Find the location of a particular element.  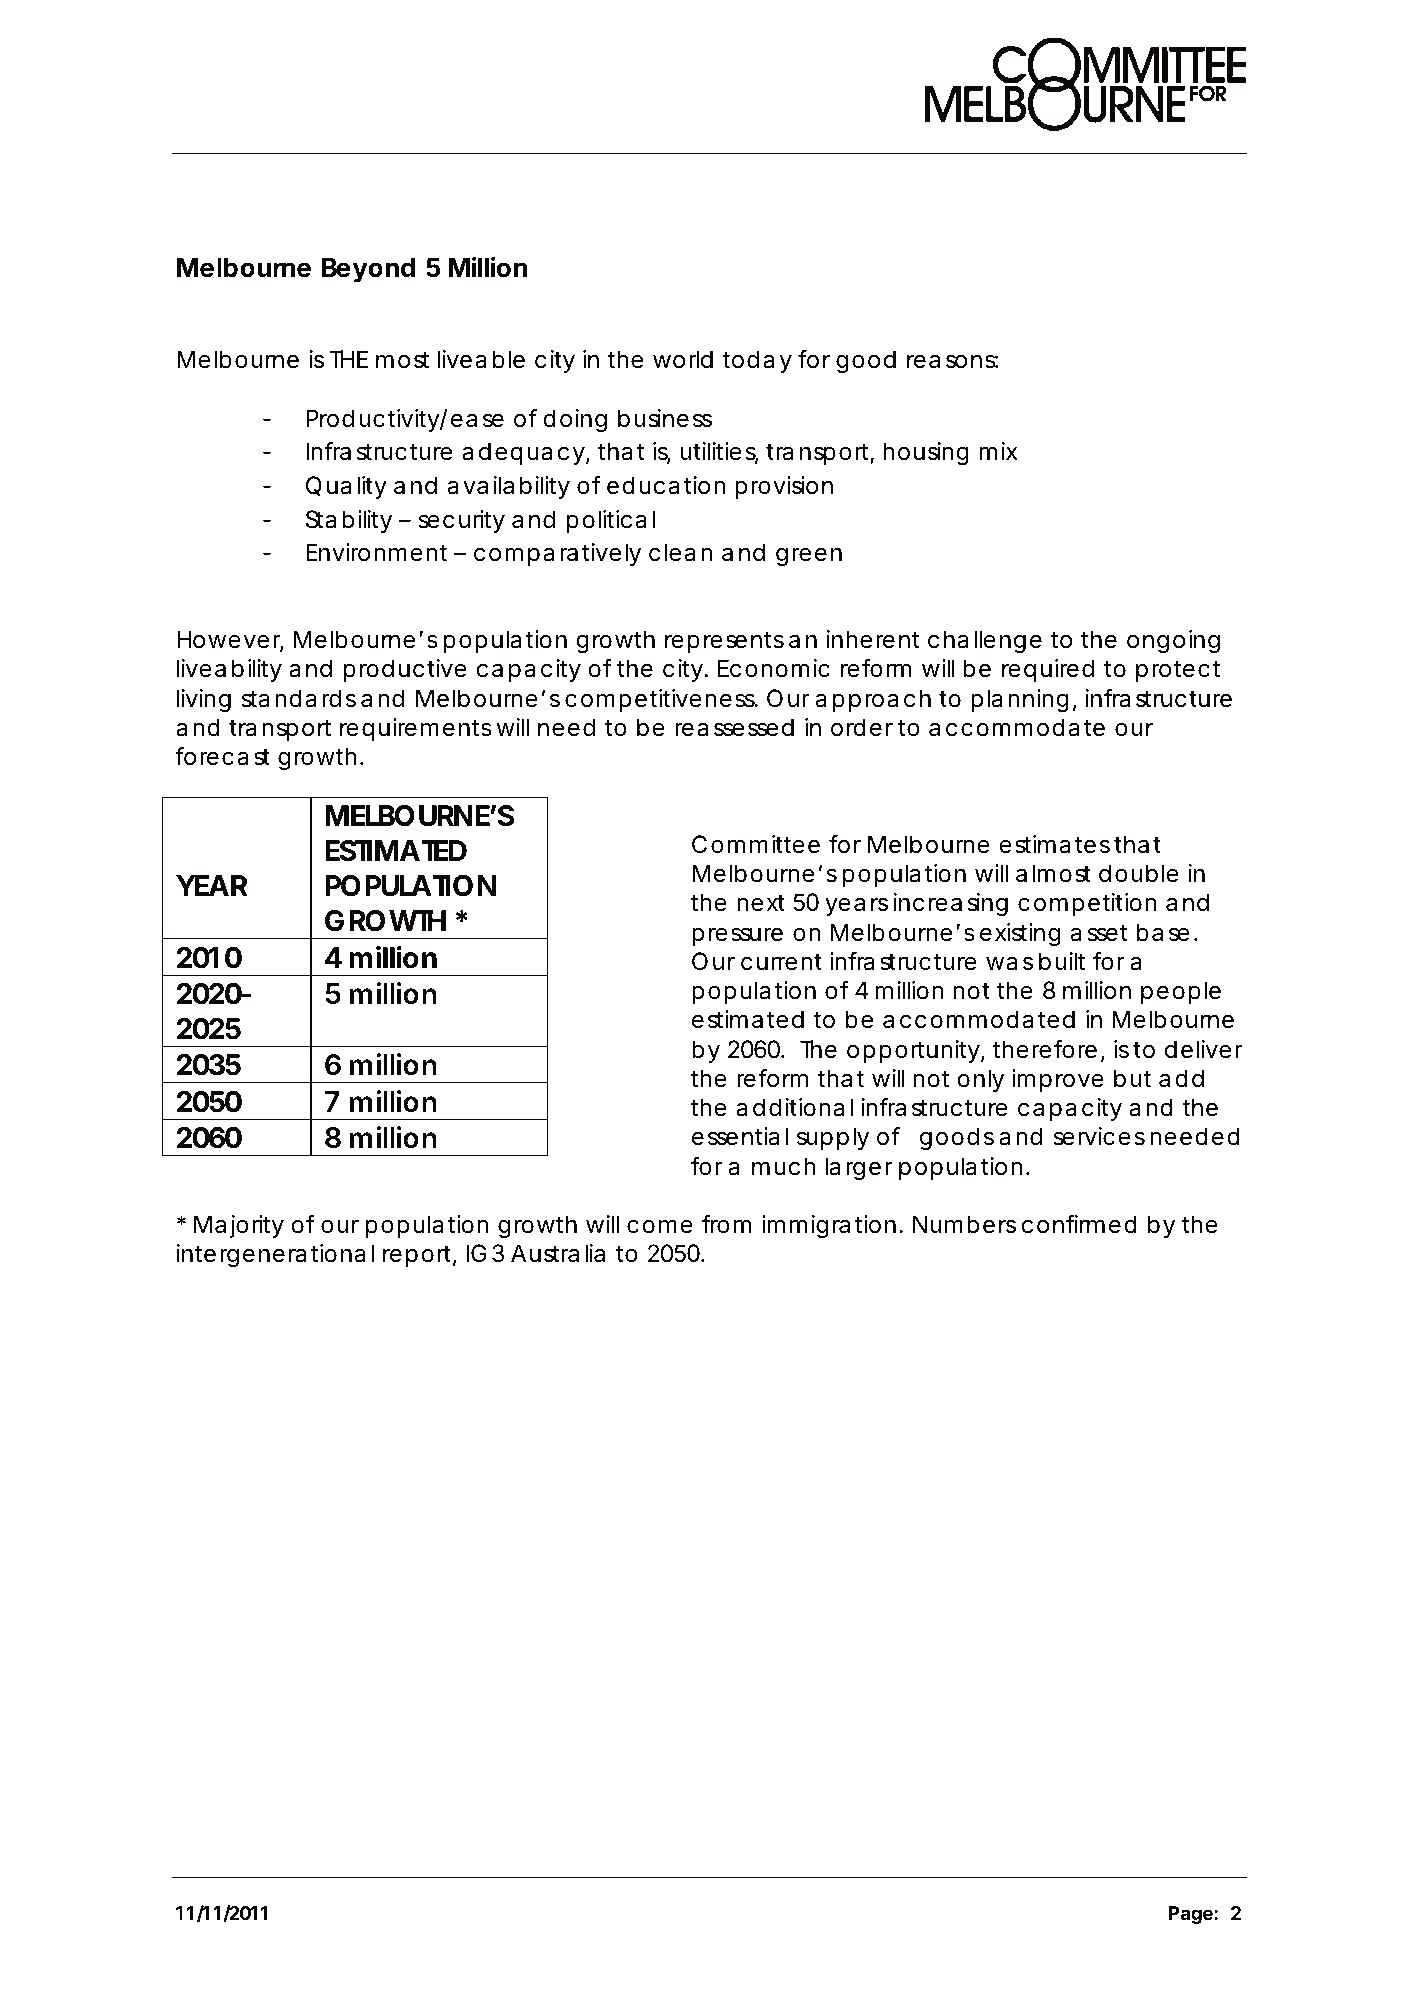

mix is located at coordinates (999, 451).
